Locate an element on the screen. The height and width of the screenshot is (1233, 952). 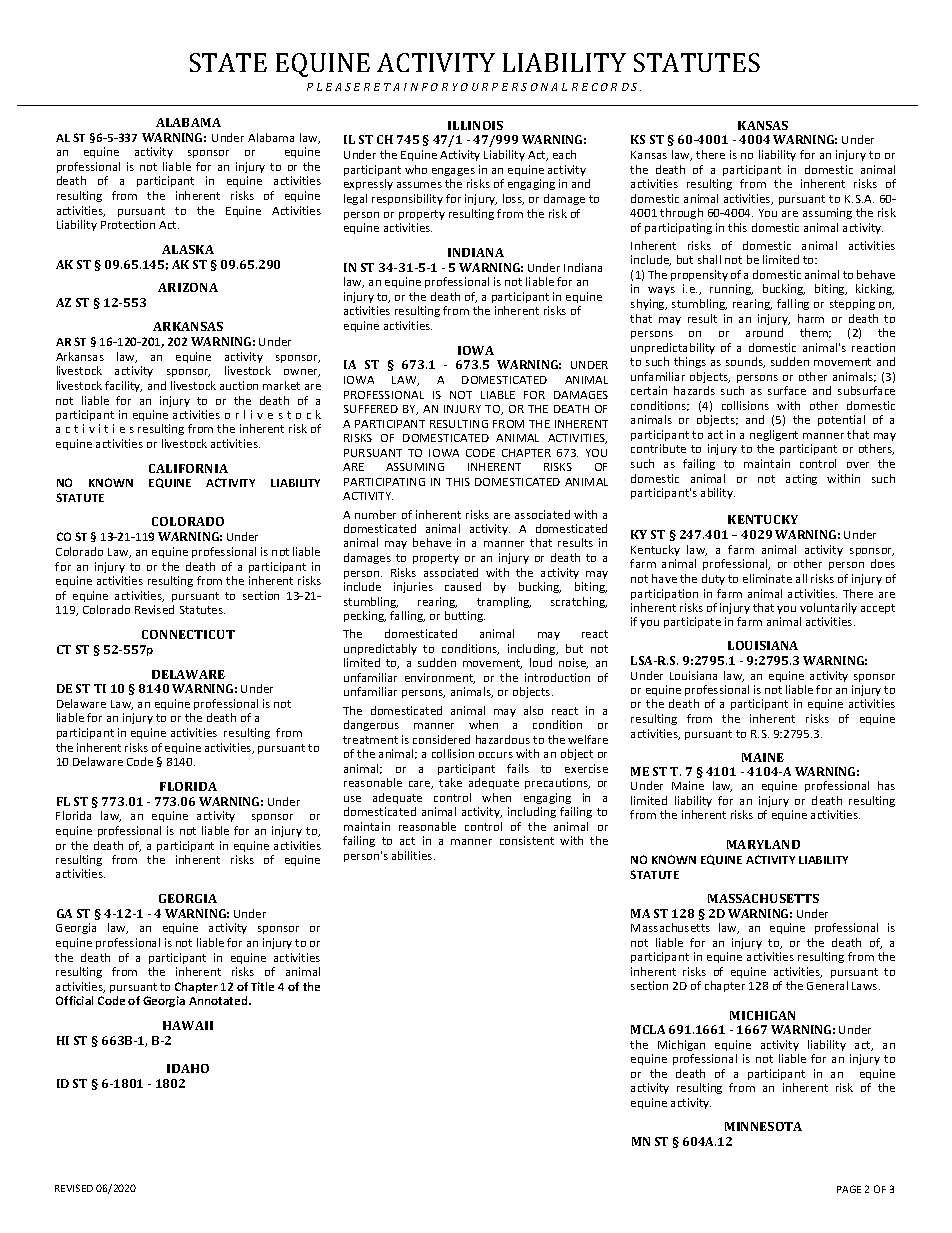
CONNECTICUT is located at coordinates (188, 634).
